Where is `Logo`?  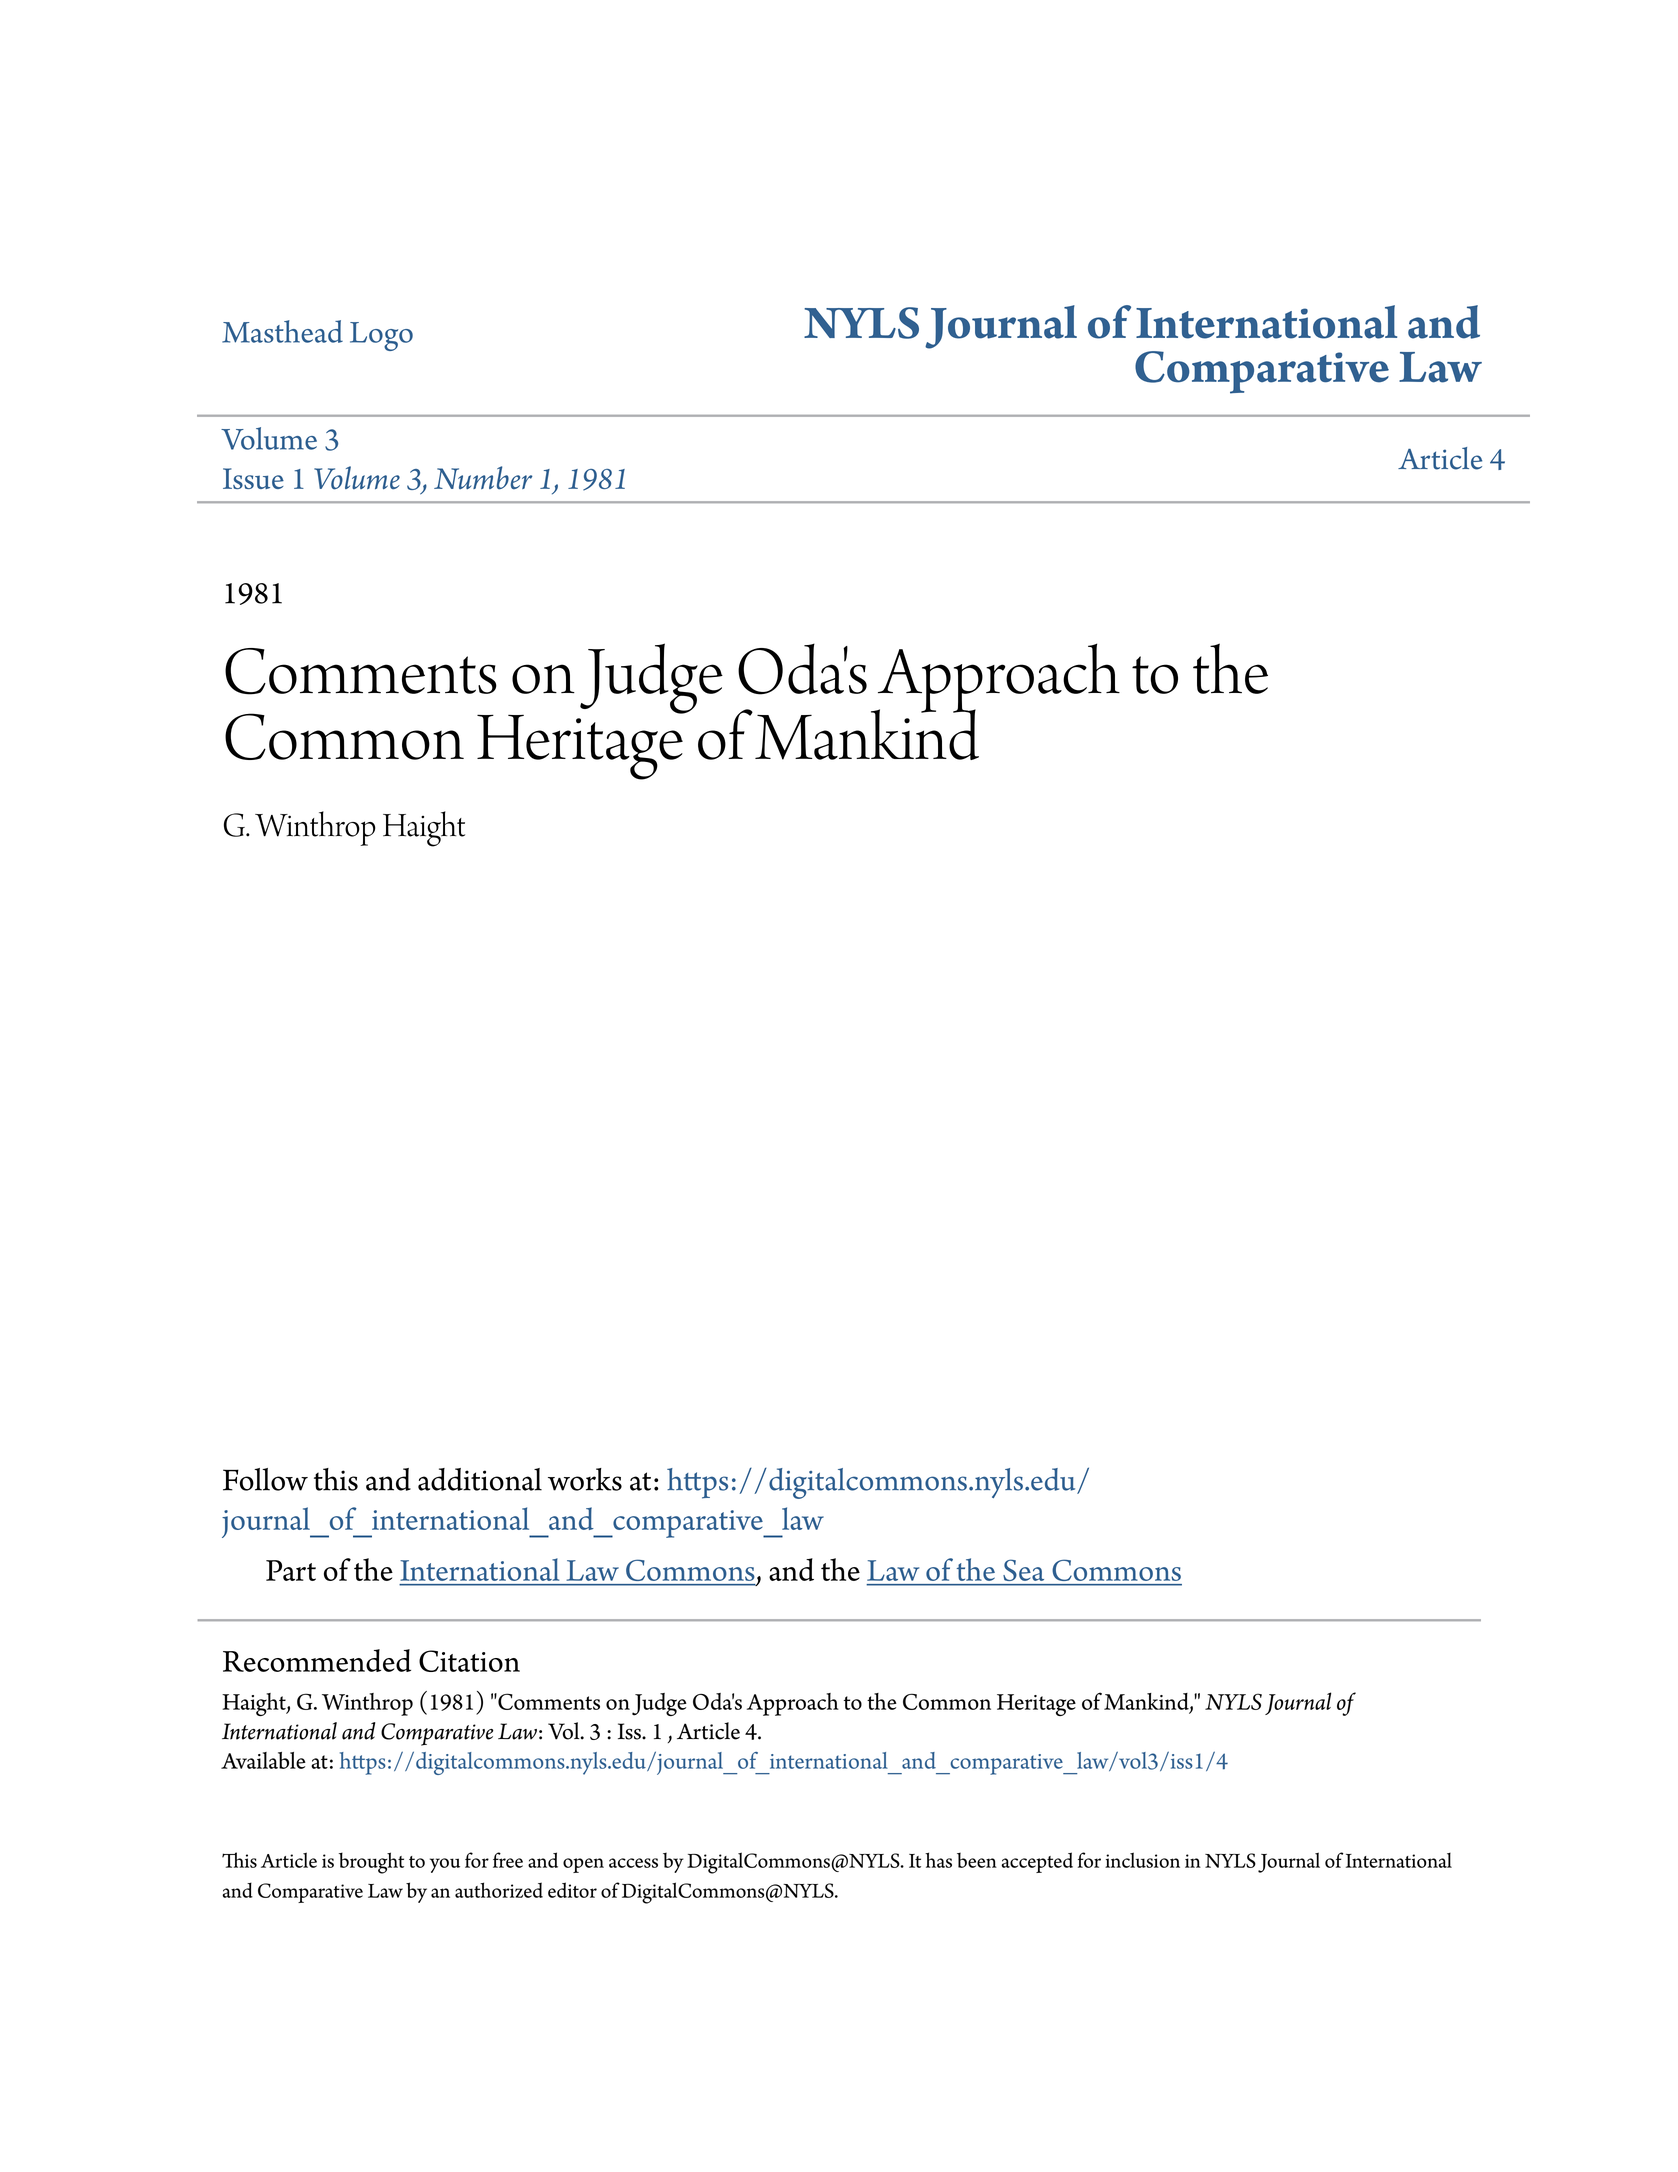
Logo is located at coordinates (381, 336).
